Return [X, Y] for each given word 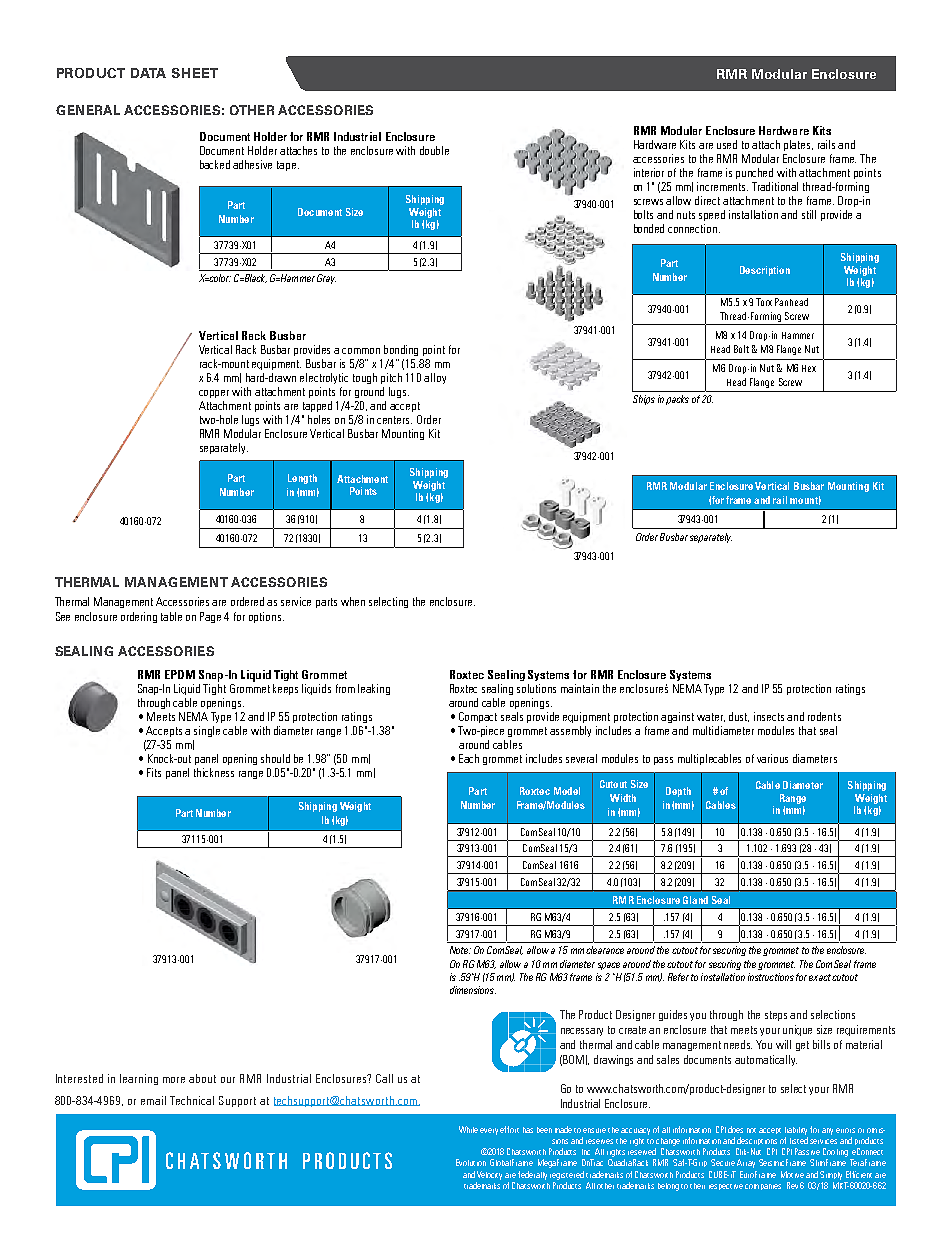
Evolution [471, 1162]
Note [460, 950]
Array [746, 1163]
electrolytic [324, 378]
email [153, 1100]
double [434, 150]
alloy [435, 378]
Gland [695, 900]
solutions [536, 688]
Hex [809, 368]
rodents [824, 716]
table [171, 616]
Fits [154, 772]
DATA [148, 73]
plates [798, 145]
